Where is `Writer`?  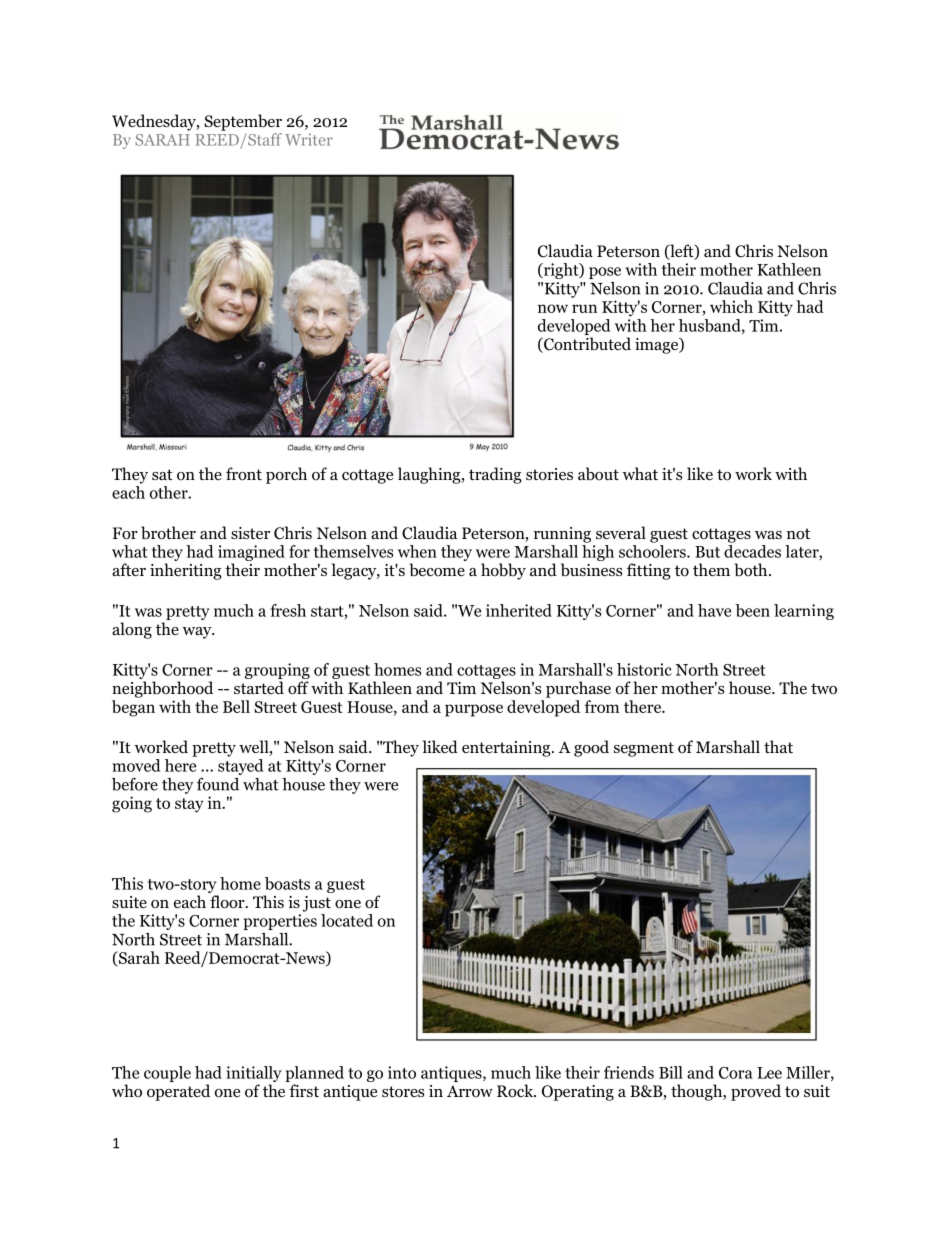 Writer is located at coordinates (309, 139).
